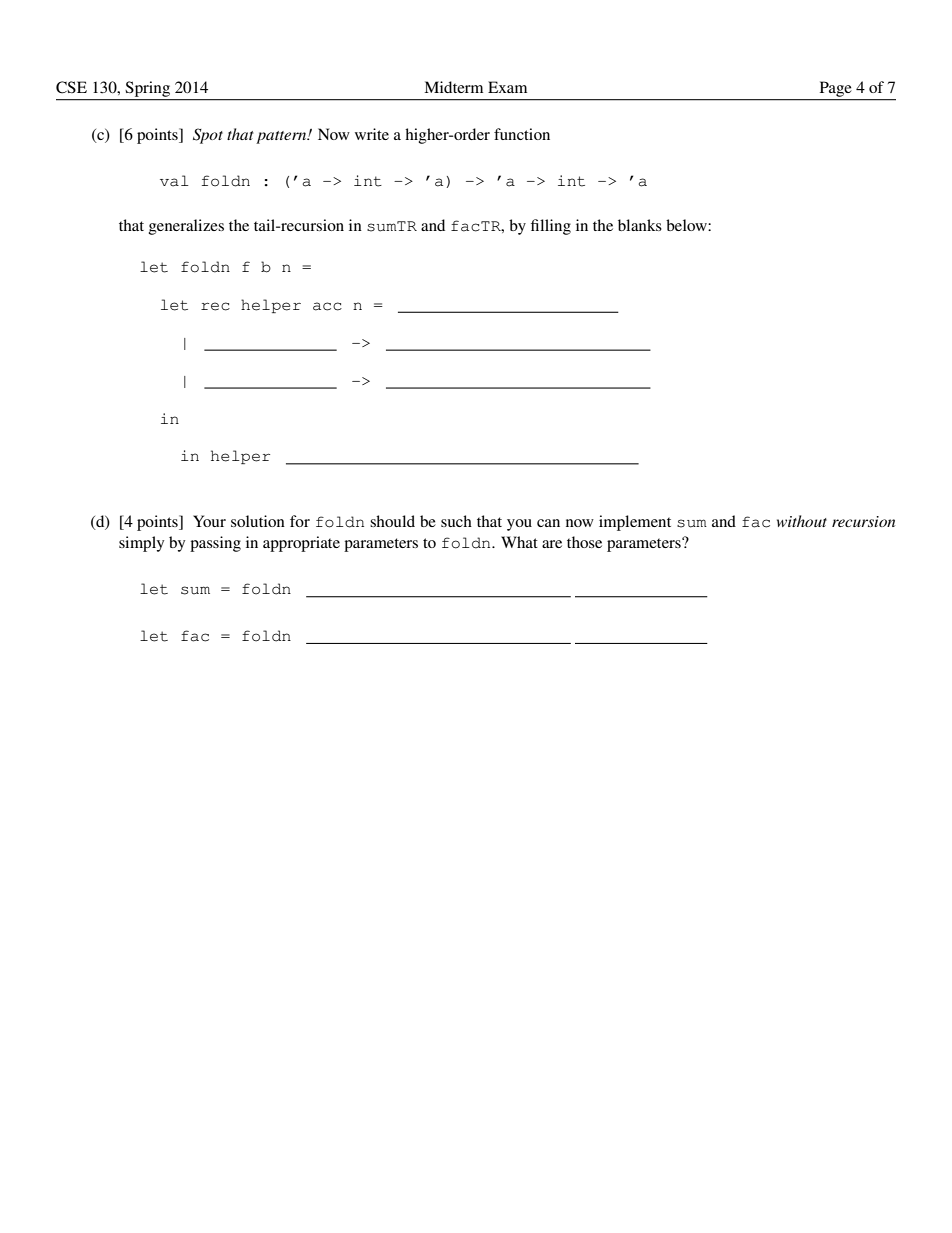  I want to click on below, so click(687, 225).
